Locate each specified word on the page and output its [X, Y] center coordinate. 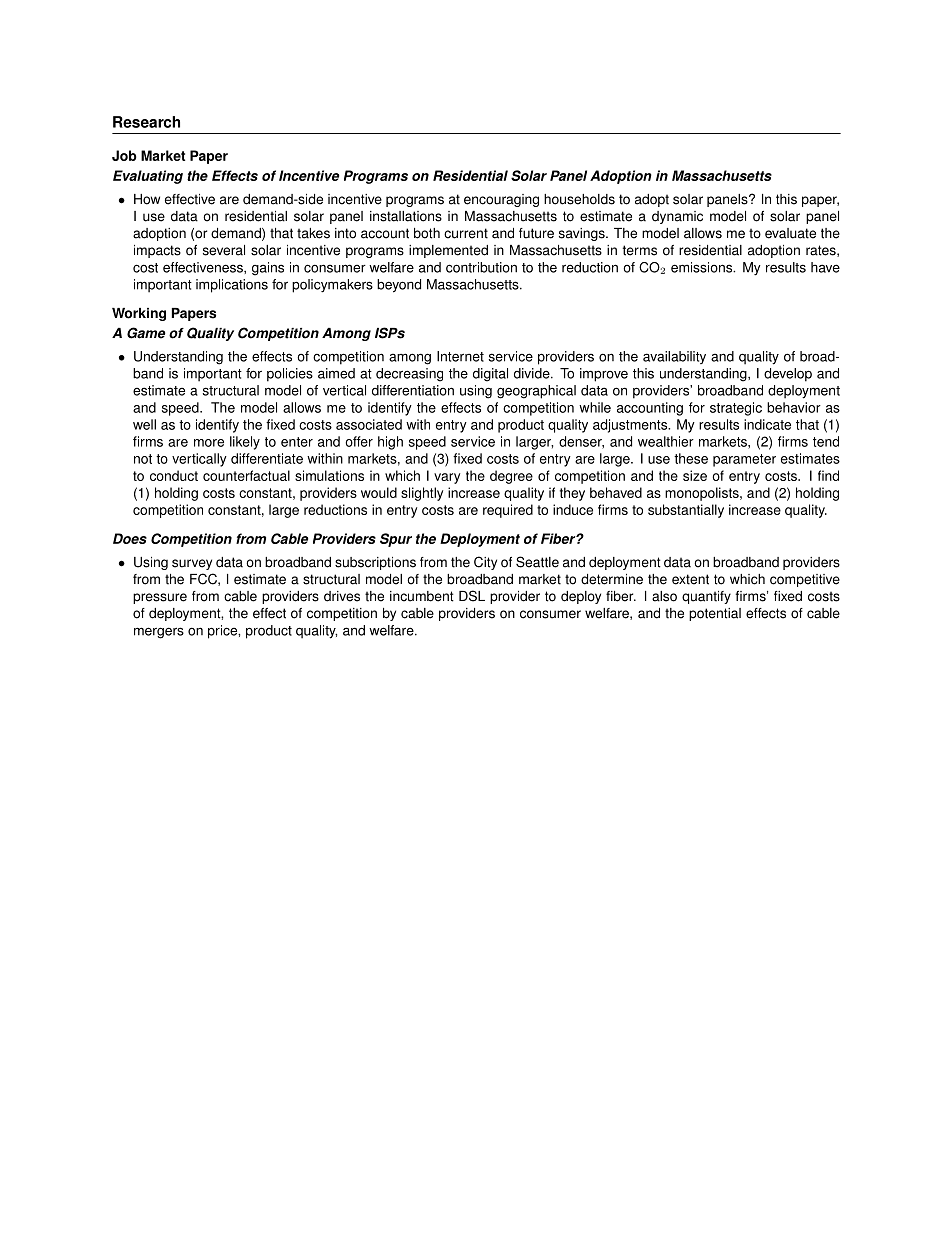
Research [146, 122]
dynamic [677, 217]
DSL [472, 596]
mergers [159, 633]
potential [715, 614]
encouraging [501, 200]
